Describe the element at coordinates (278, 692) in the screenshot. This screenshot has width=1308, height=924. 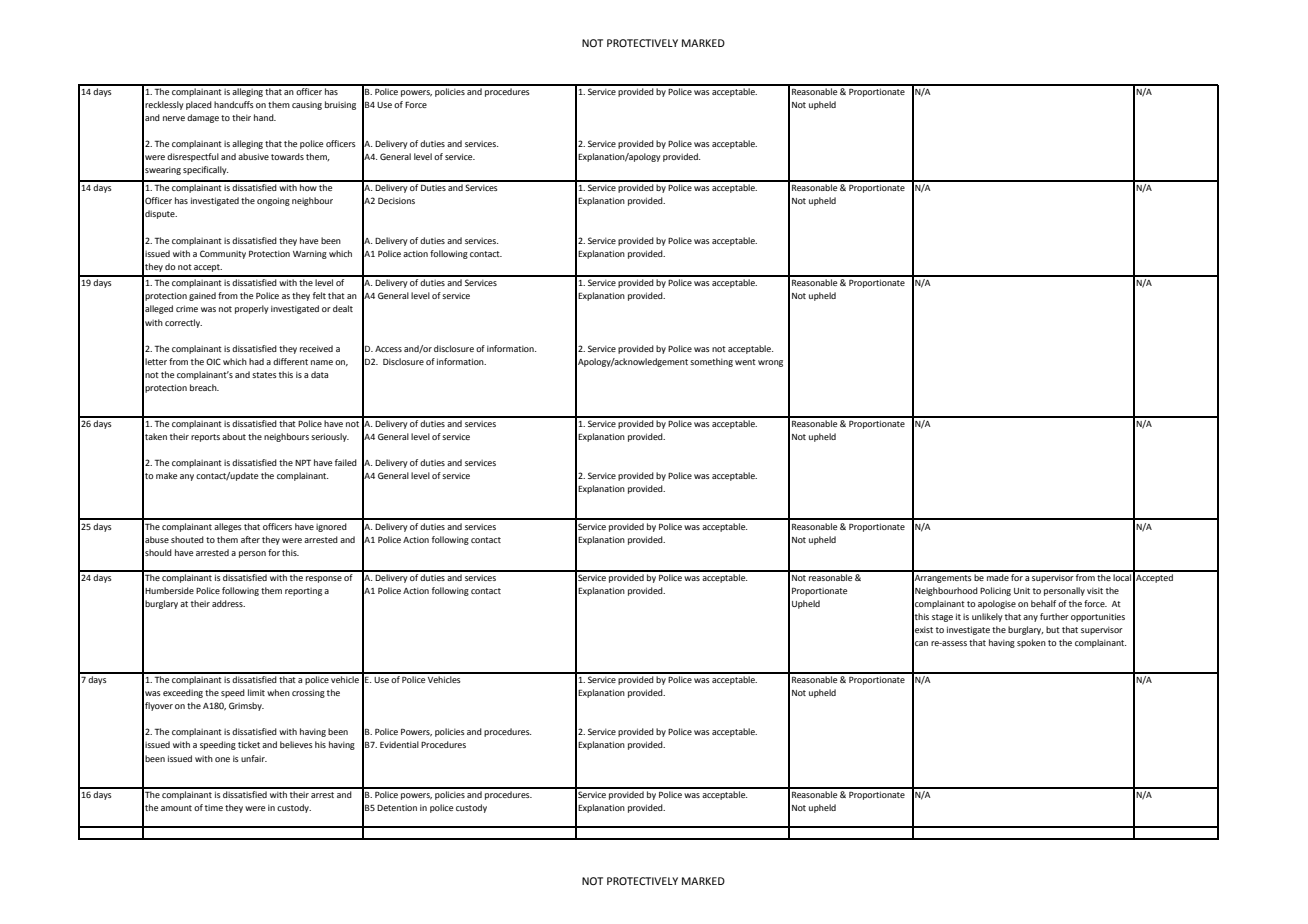
I see `when` at that location.
